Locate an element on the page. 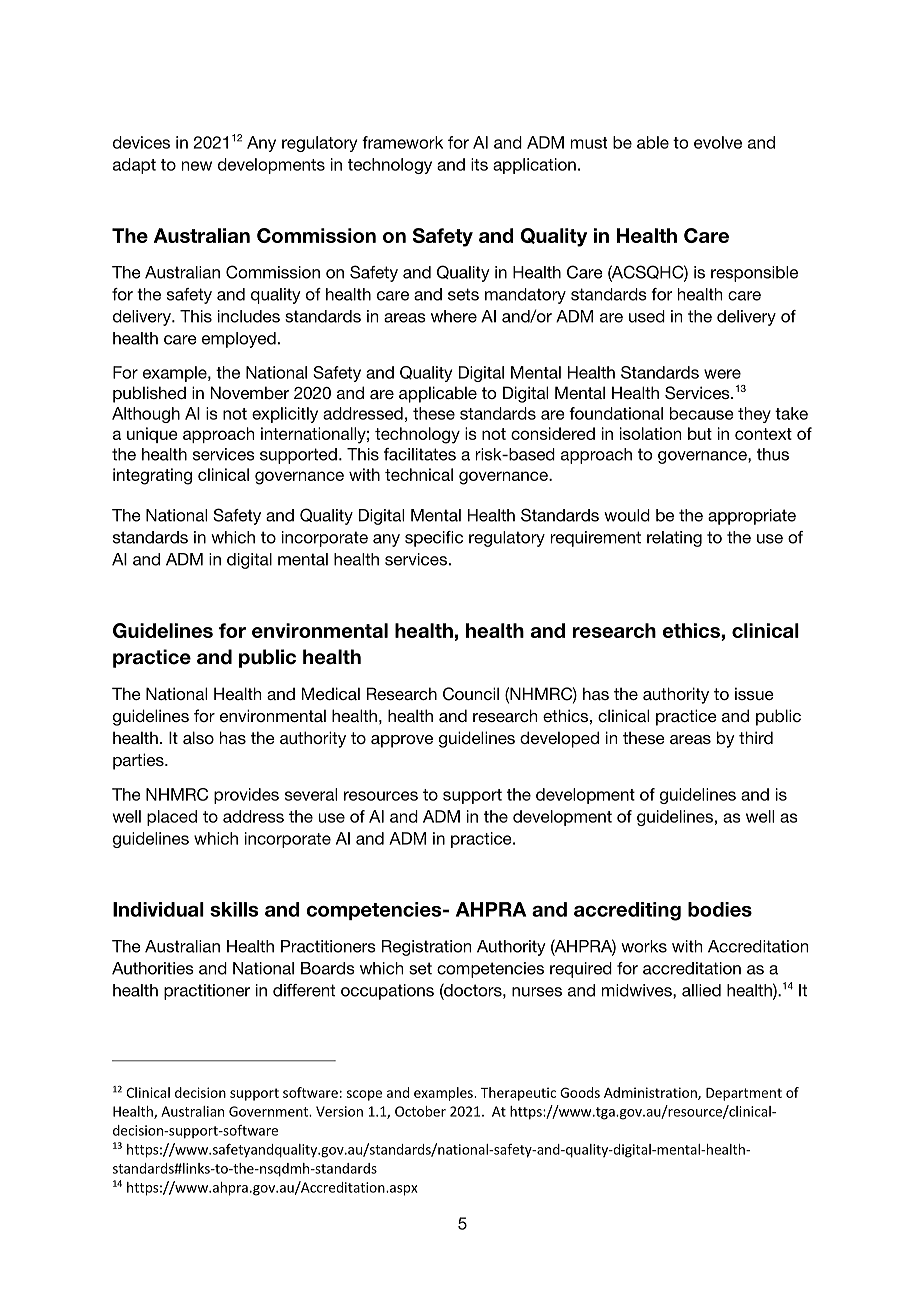 Image resolution: width=924 pixels, height=1308 pixels. Therapeutic is located at coordinates (518, 1094).
